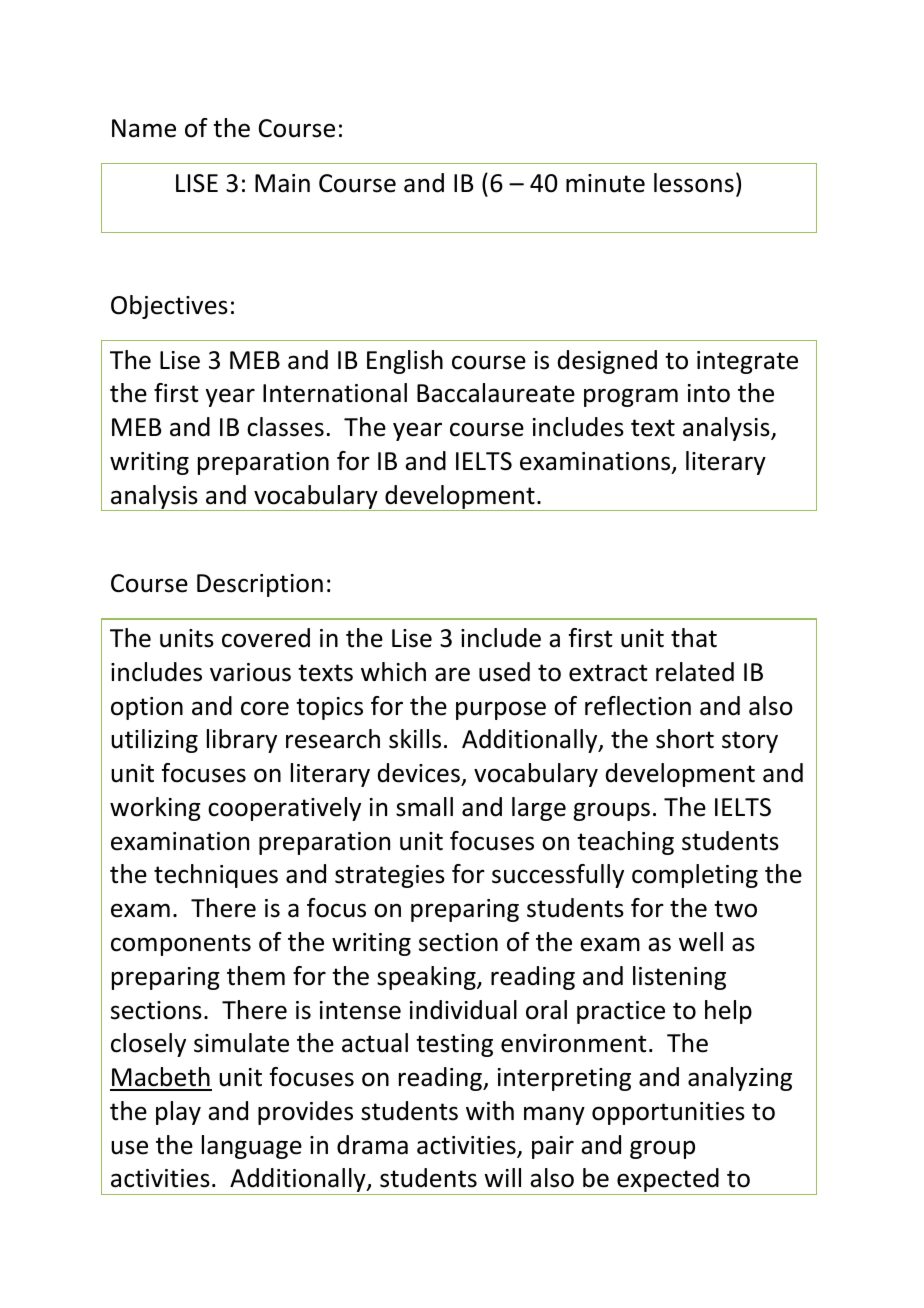 Image resolution: width=924 pixels, height=1308 pixels. What do you see at coordinates (285, 427) in the screenshot?
I see `classes` at bounding box center [285, 427].
